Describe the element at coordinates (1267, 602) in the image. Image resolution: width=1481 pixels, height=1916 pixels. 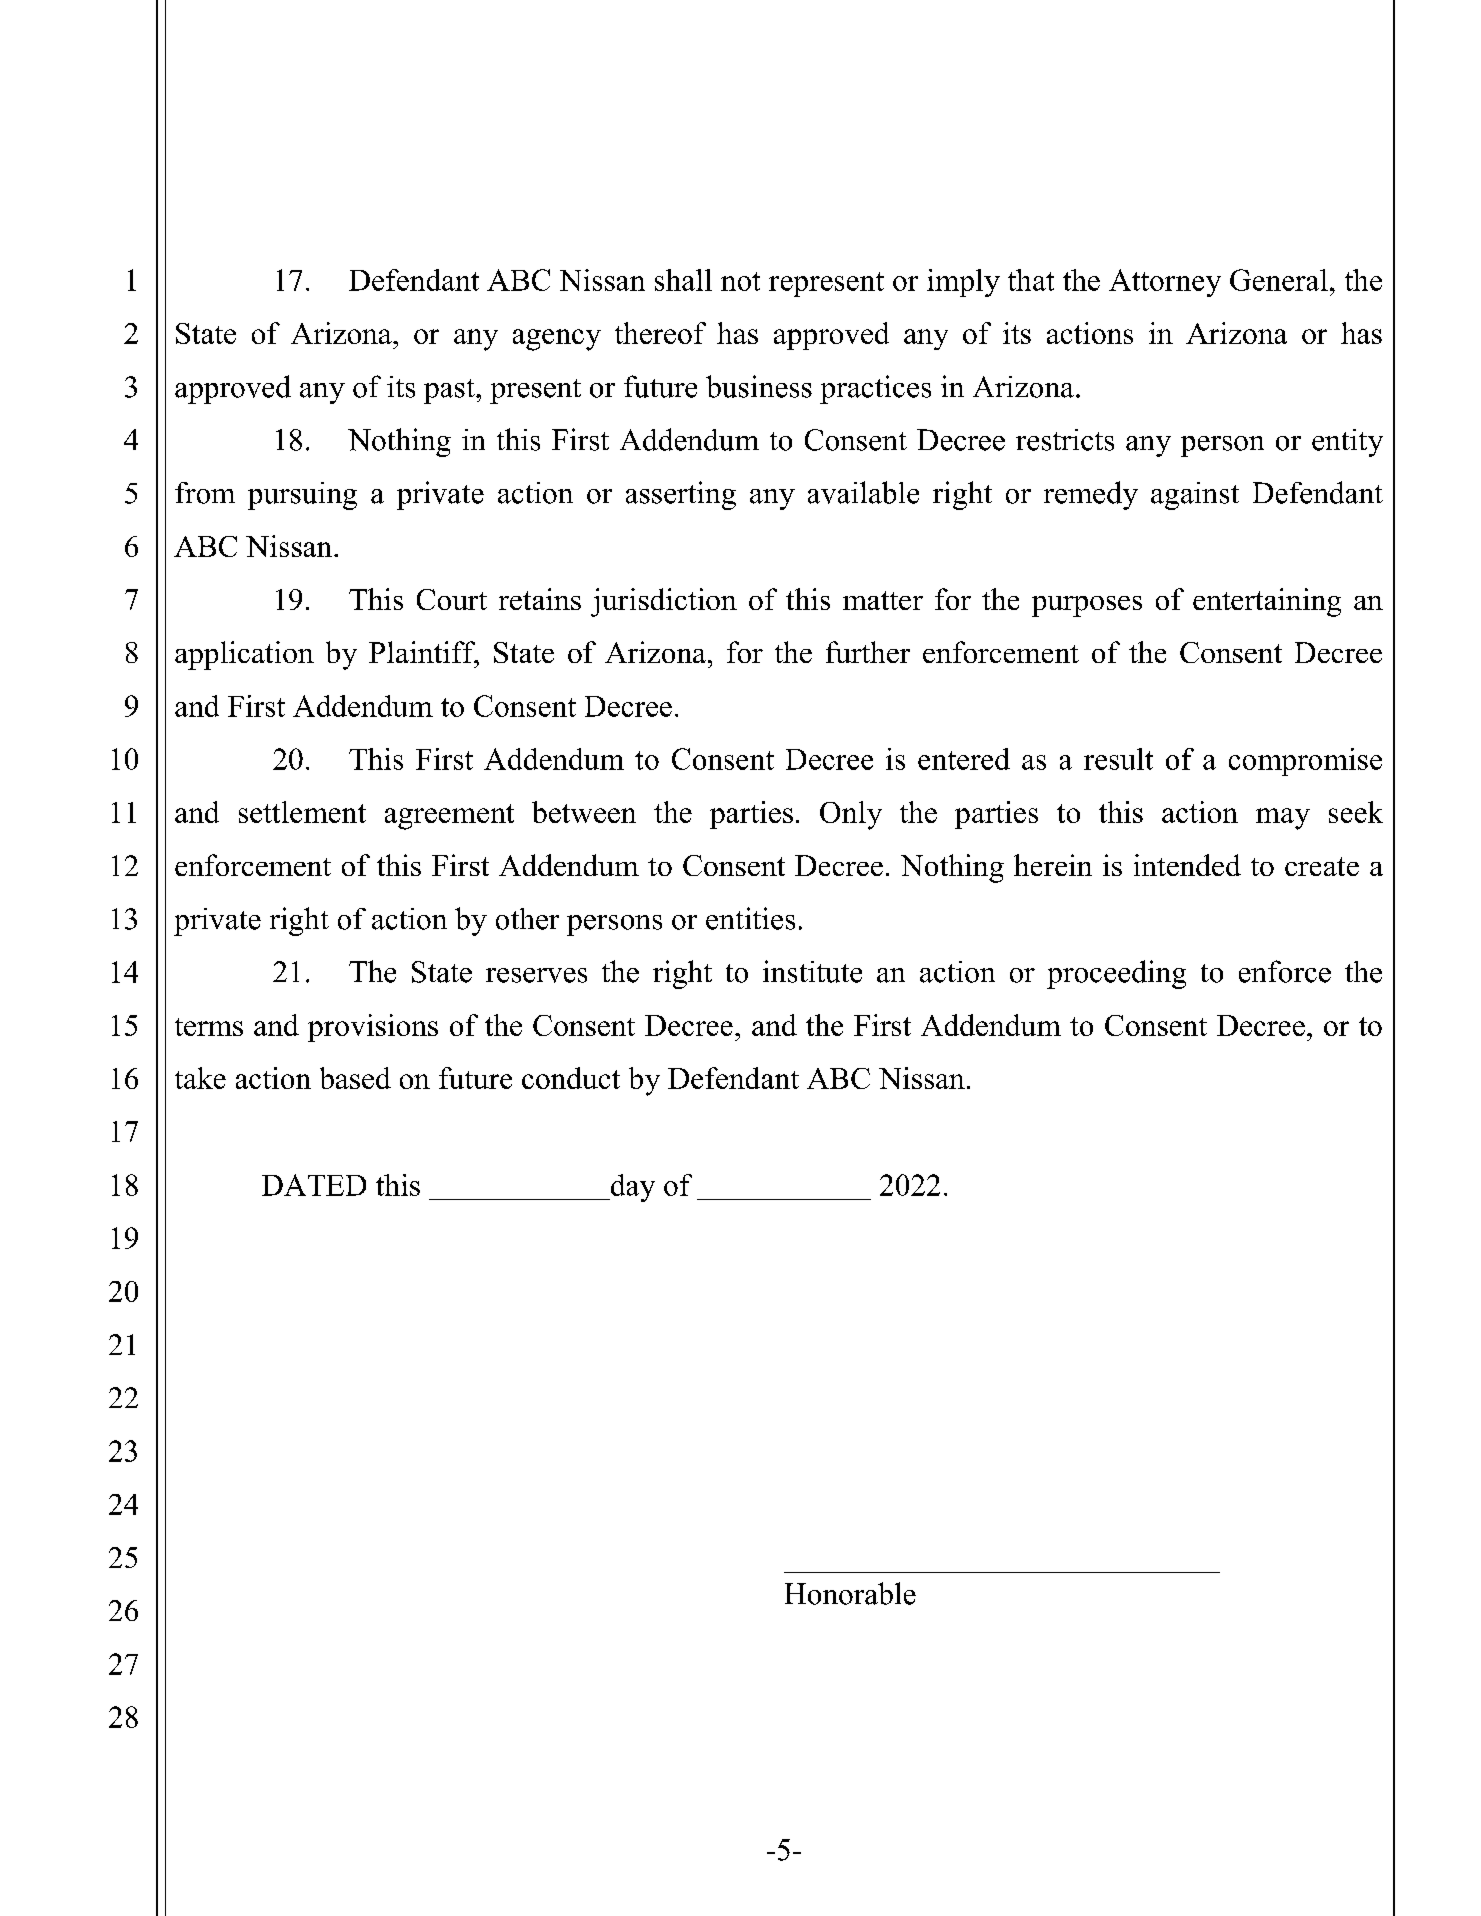
I see `entertaining` at that location.
